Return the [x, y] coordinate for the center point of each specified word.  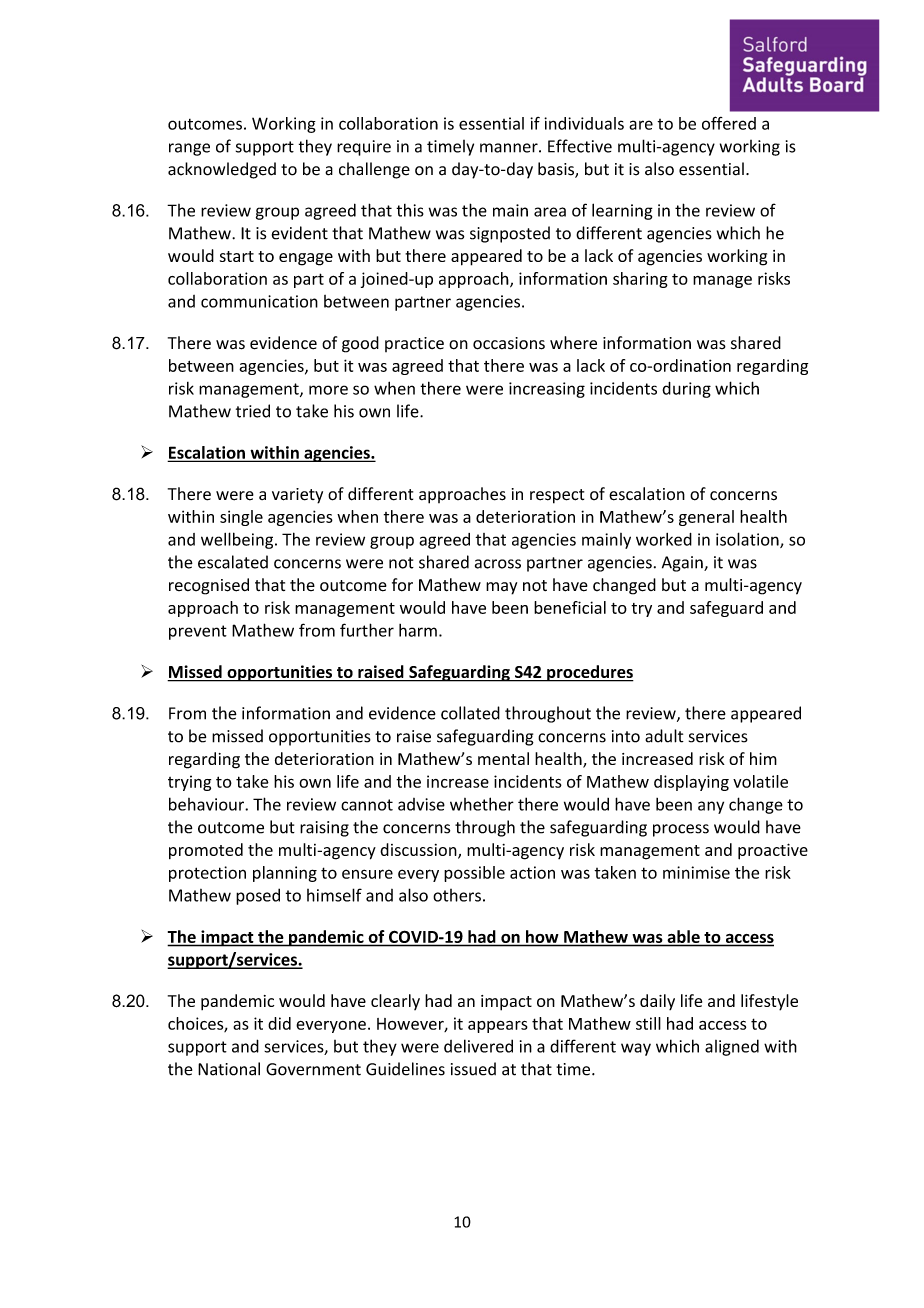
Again [683, 564]
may [501, 588]
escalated [233, 562]
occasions [509, 343]
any [711, 807]
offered [729, 123]
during [686, 390]
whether [482, 804]
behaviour [207, 804]
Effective [580, 146]
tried [253, 411]
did [279, 1023]
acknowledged [222, 170]
